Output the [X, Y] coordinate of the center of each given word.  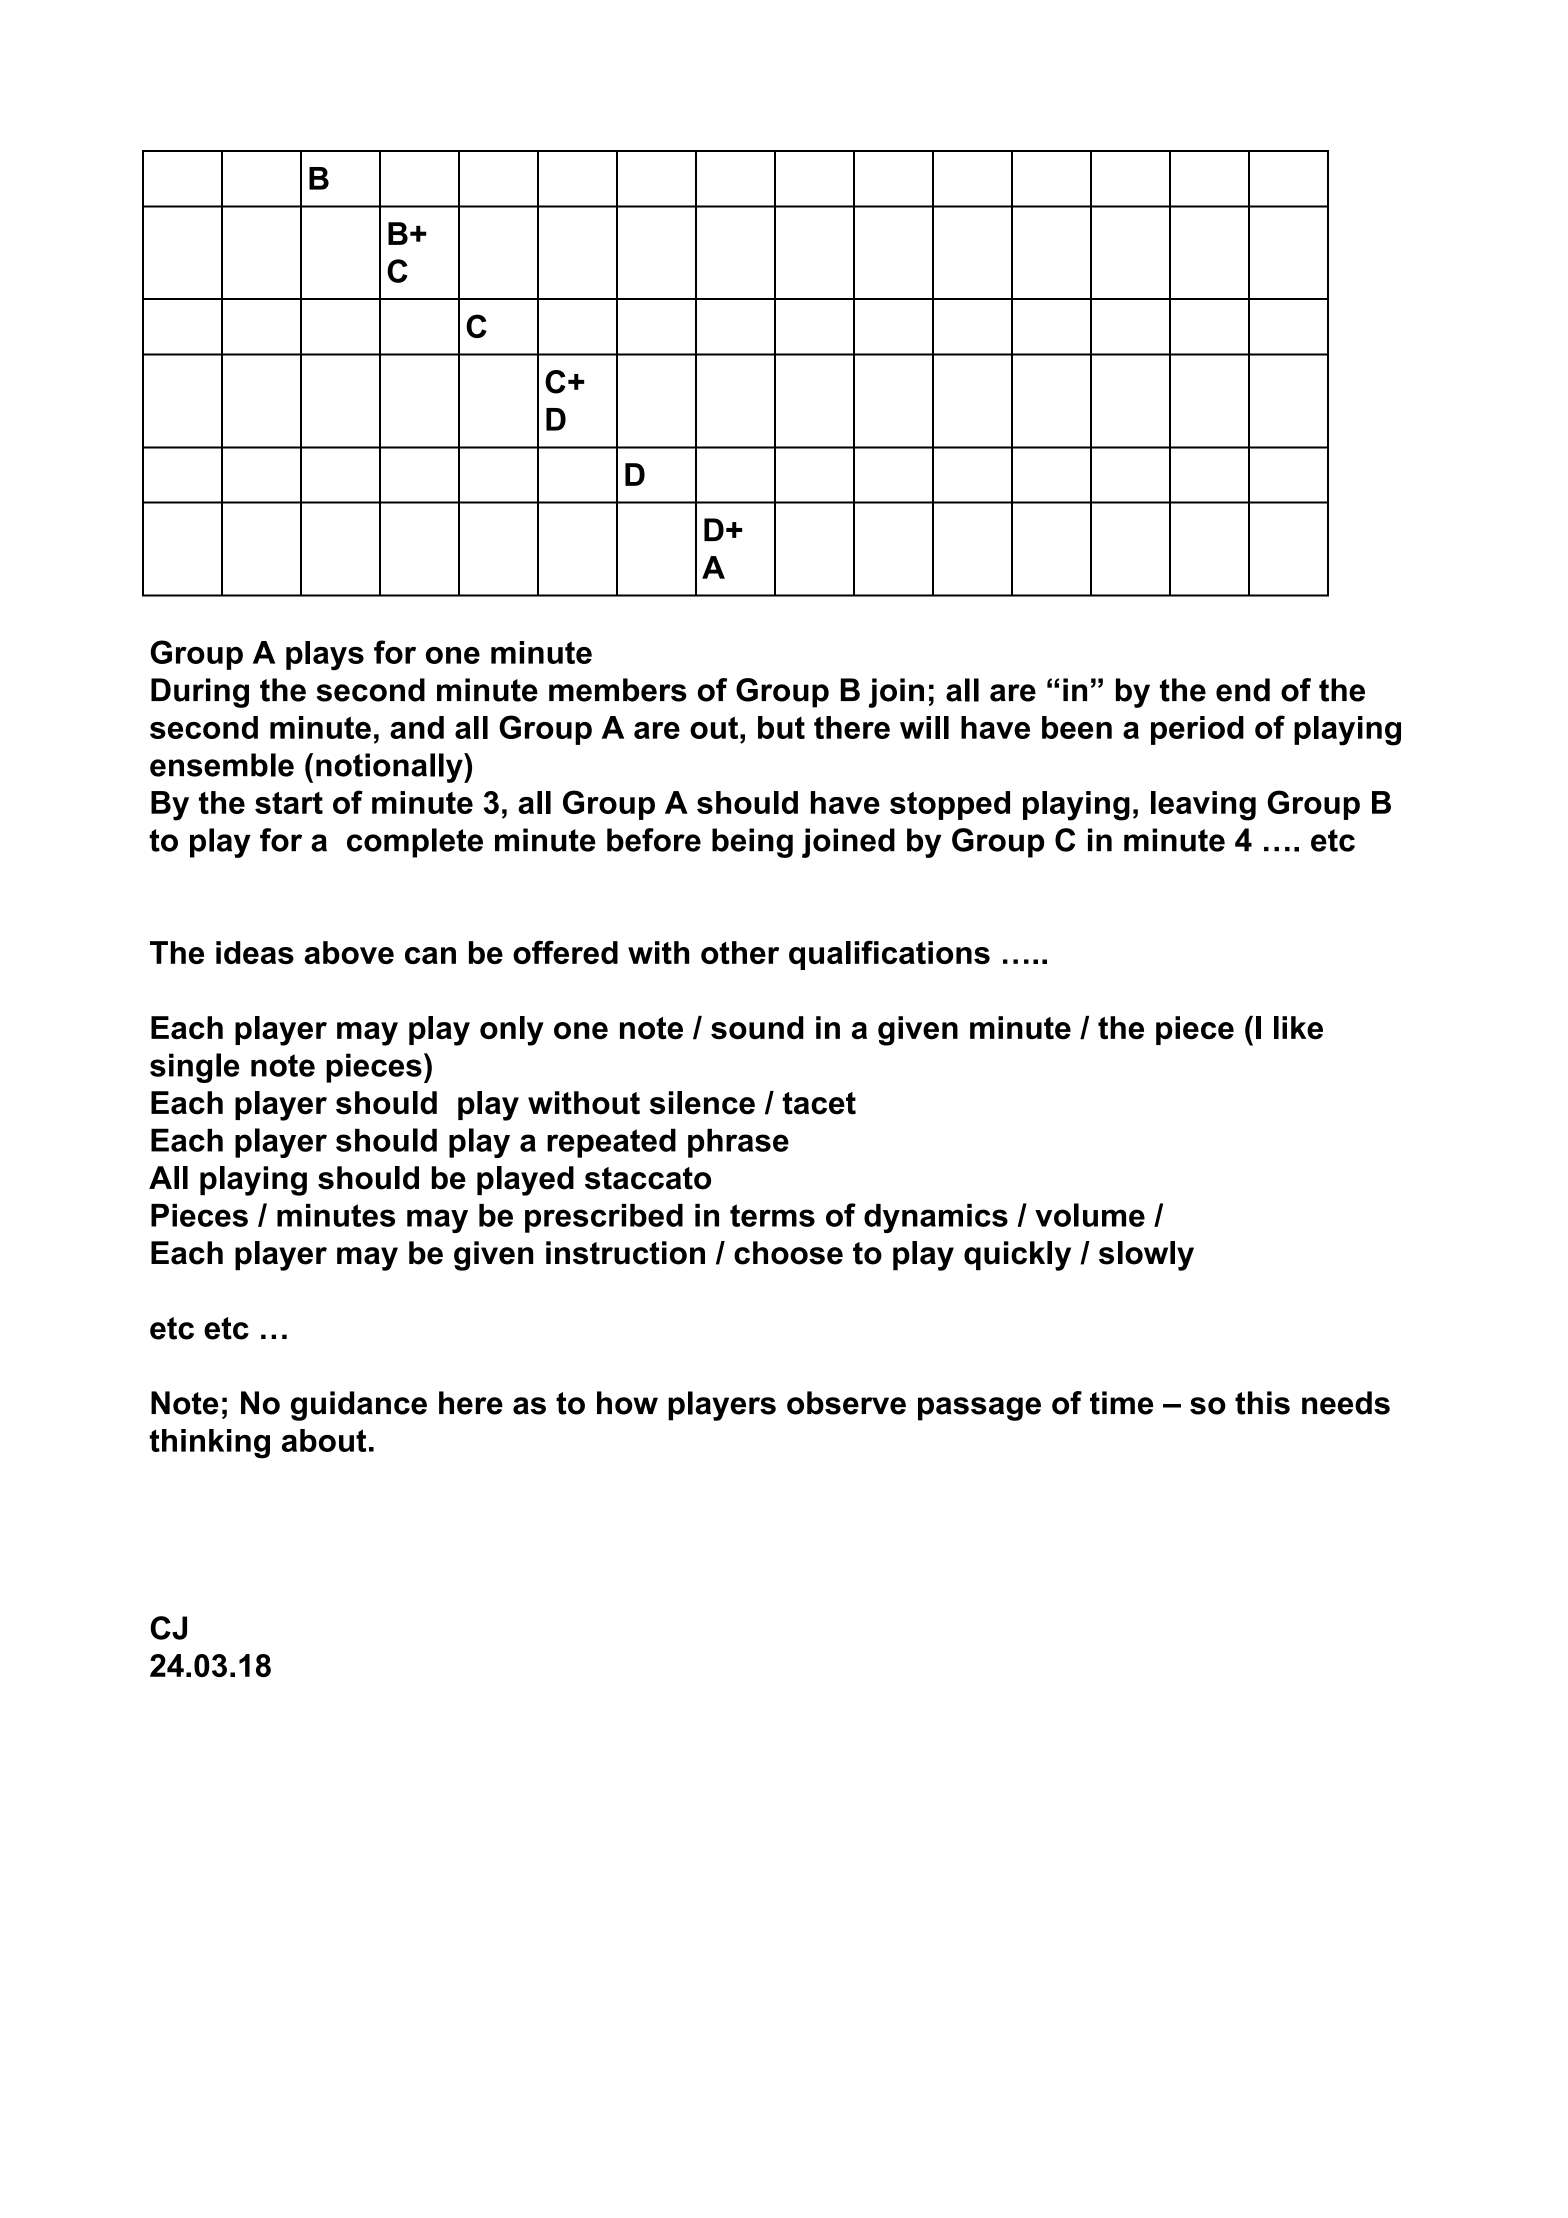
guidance [359, 1406]
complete [415, 843]
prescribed [604, 1218]
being [752, 843]
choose [788, 1253]
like [1298, 1028]
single [195, 1068]
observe [846, 1403]
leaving [1203, 806]
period [1197, 730]
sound [757, 1028]
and [417, 727]
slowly [1146, 1256]
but [781, 727]
